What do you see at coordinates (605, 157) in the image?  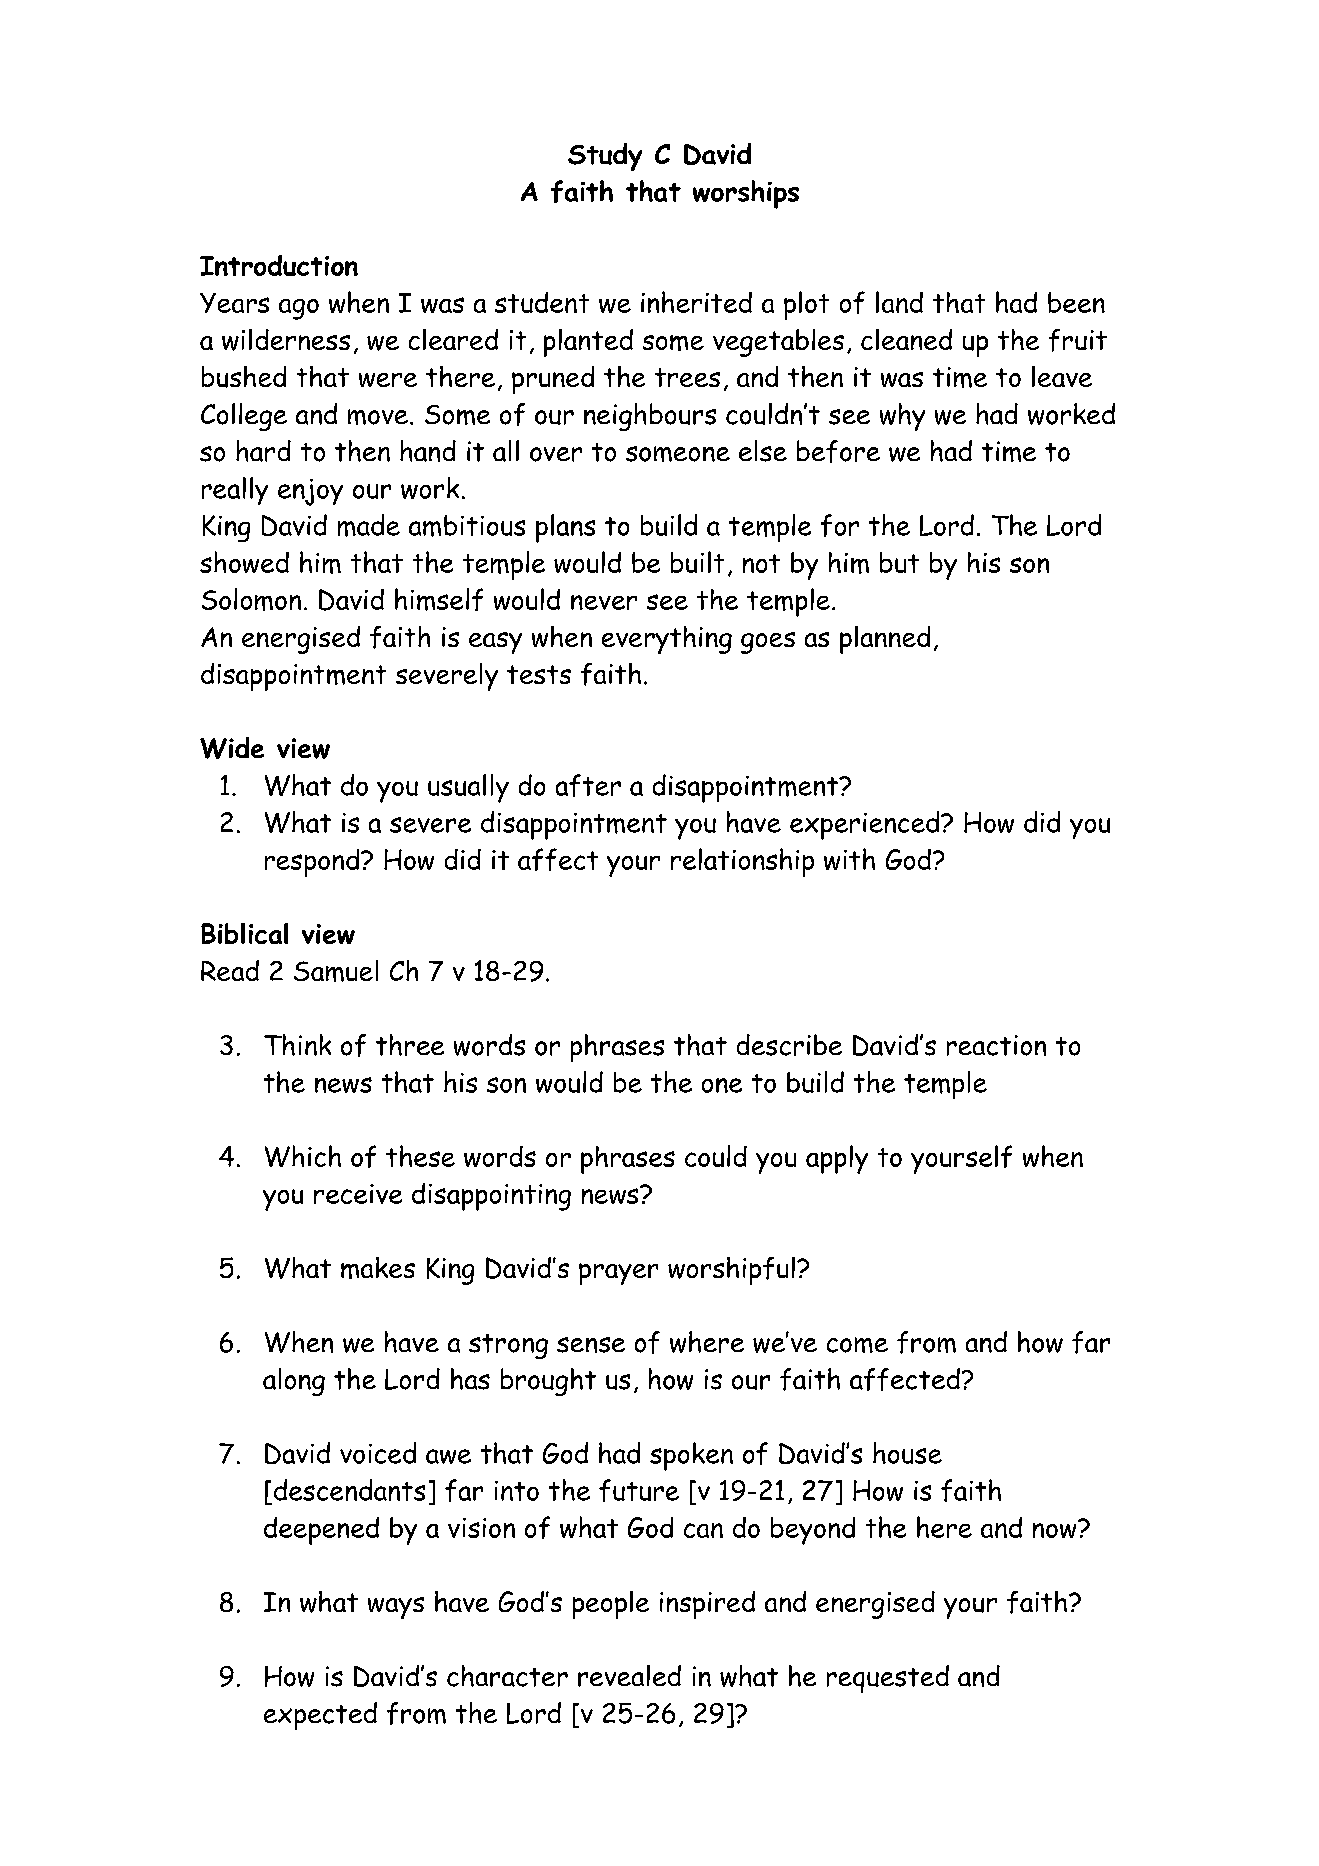 I see `Study` at bounding box center [605, 157].
